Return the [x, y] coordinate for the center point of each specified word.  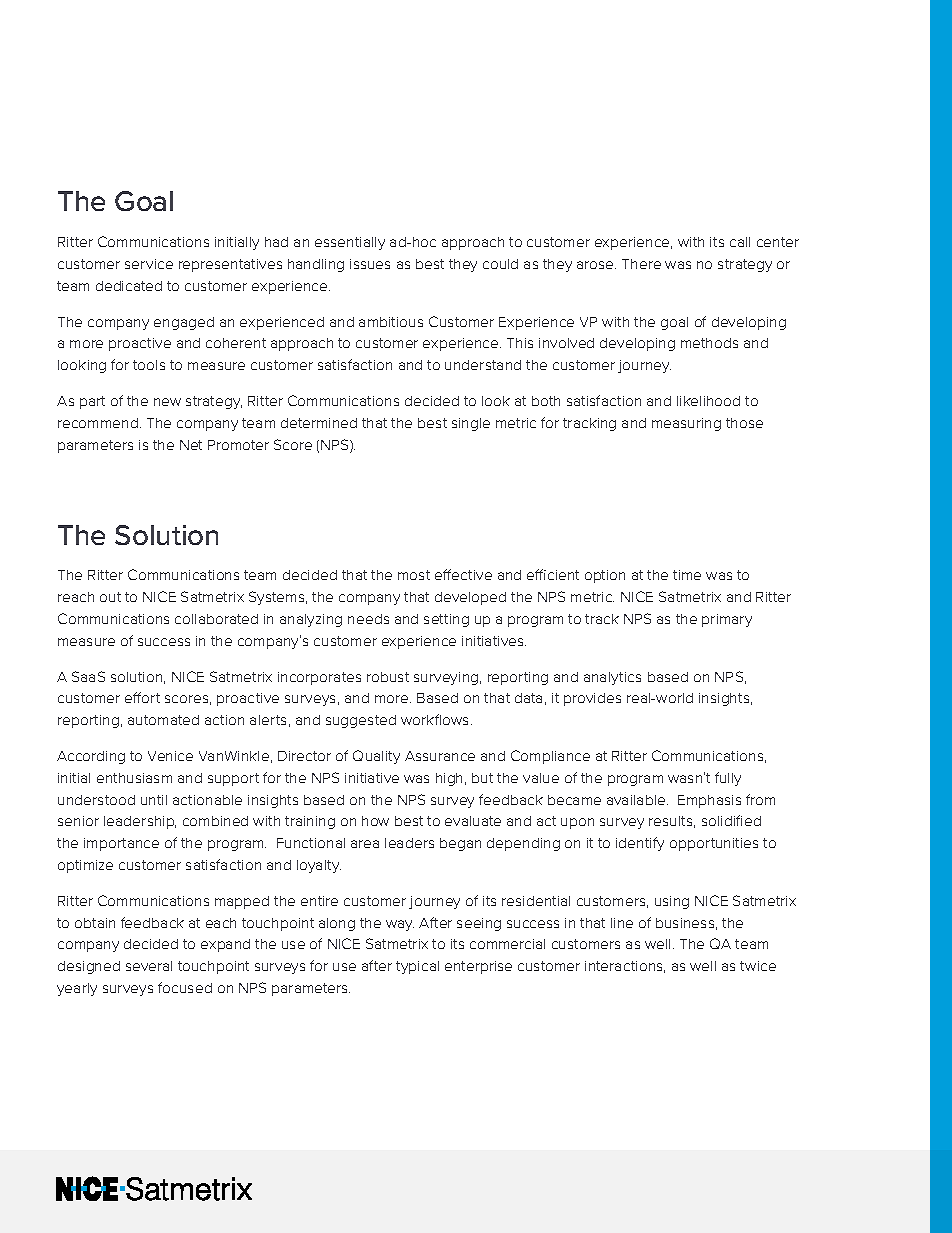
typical [417, 967]
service [149, 264]
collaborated [216, 619]
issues [370, 264]
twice [758, 966]
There [641, 264]
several [149, 966]
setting [446, 620]
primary [727, 620]
